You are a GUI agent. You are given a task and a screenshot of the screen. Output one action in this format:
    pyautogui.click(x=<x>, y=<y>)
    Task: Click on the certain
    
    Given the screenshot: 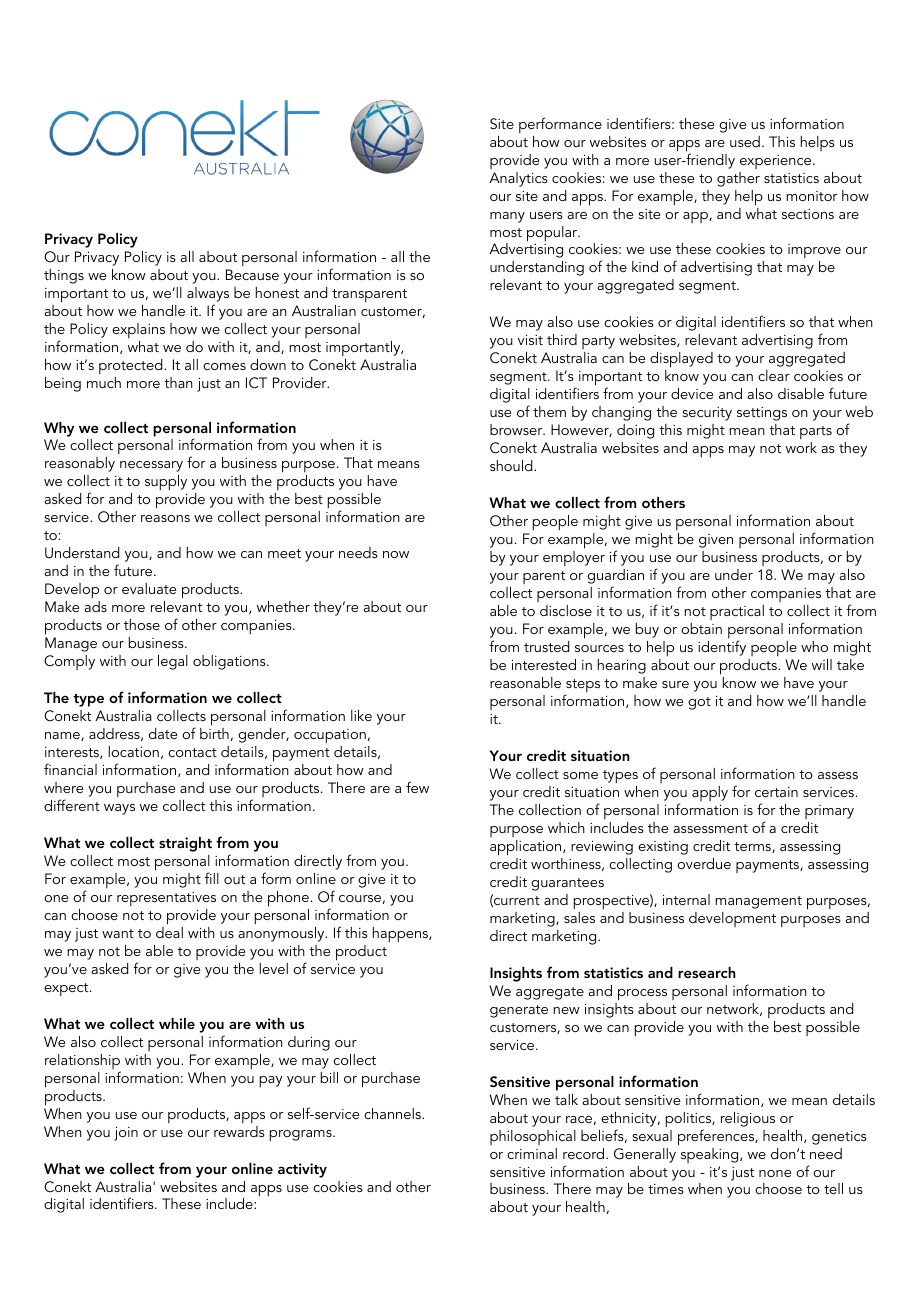 What is the action you would take?
    pyautogui.click(x=776, y=792)
